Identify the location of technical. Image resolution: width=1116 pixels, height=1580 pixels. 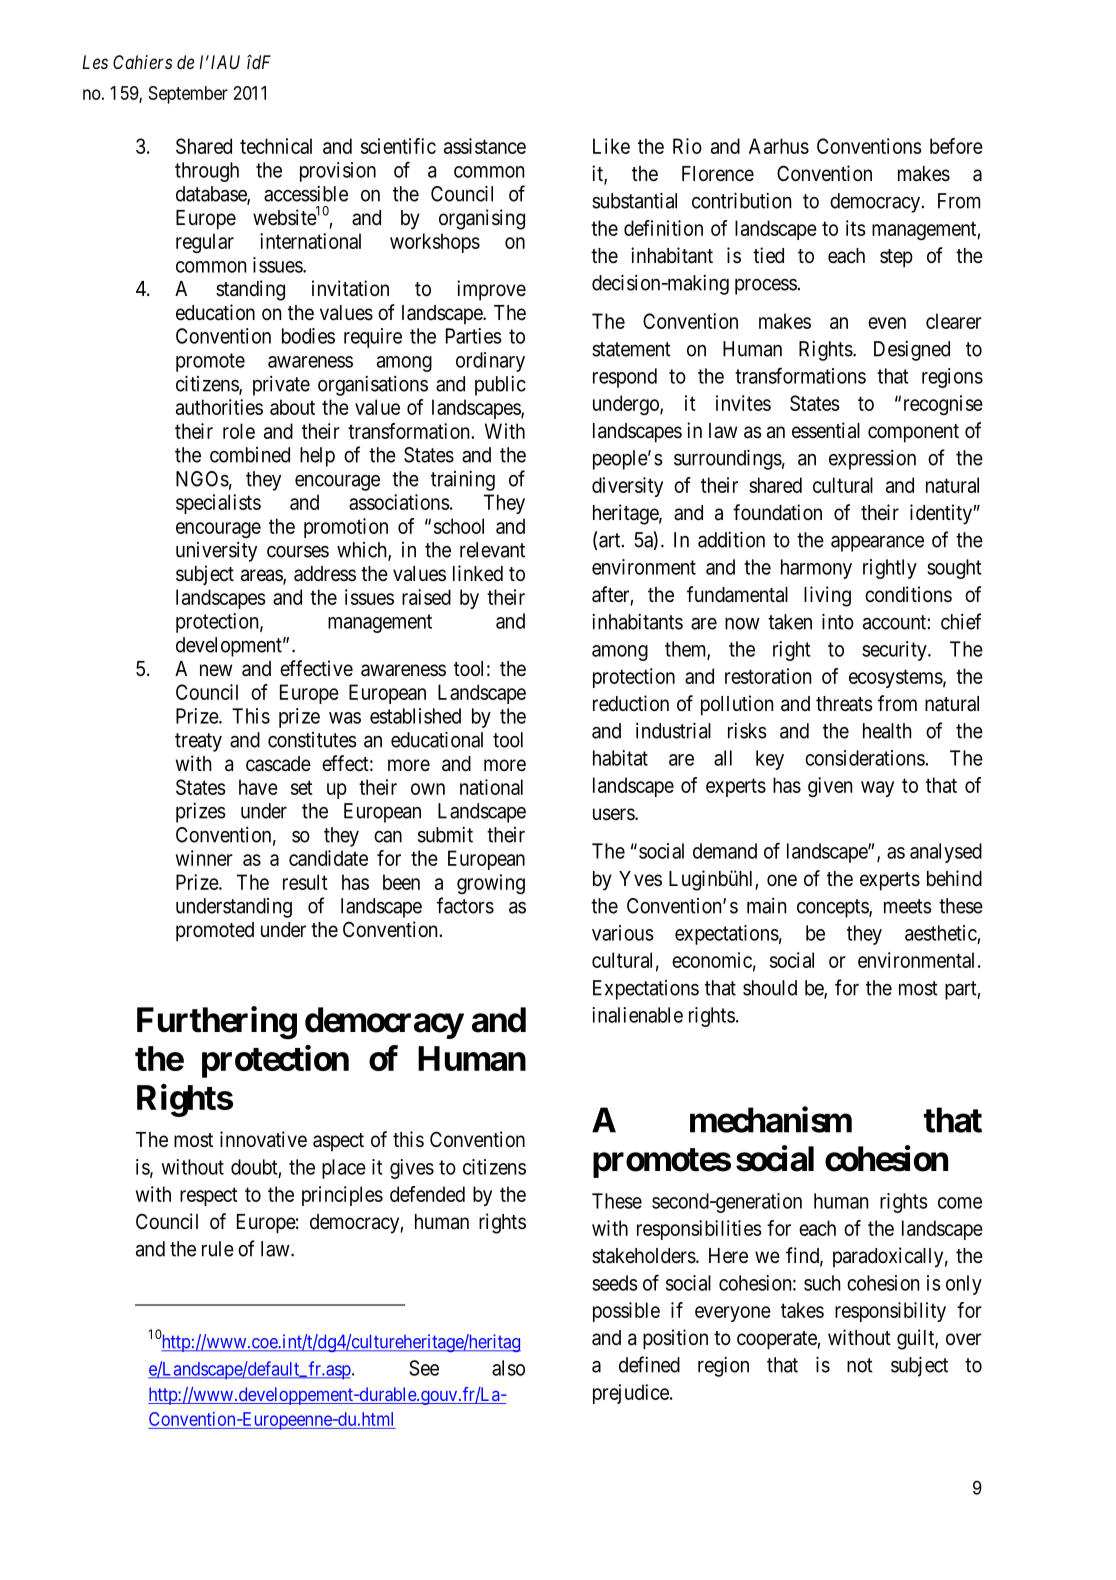
(276, 146).
